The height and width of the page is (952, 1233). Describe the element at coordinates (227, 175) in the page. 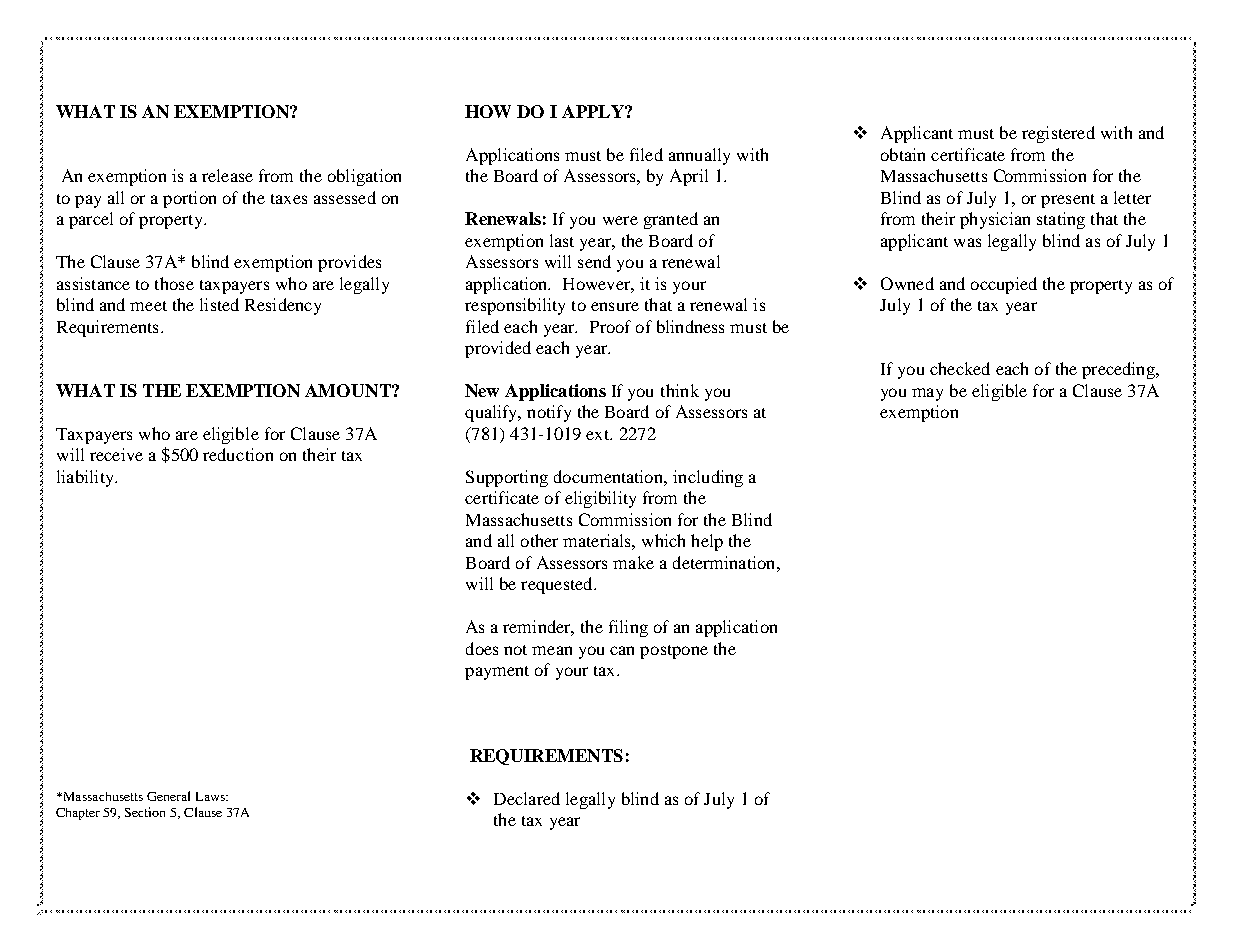

I see `release` at that location.
